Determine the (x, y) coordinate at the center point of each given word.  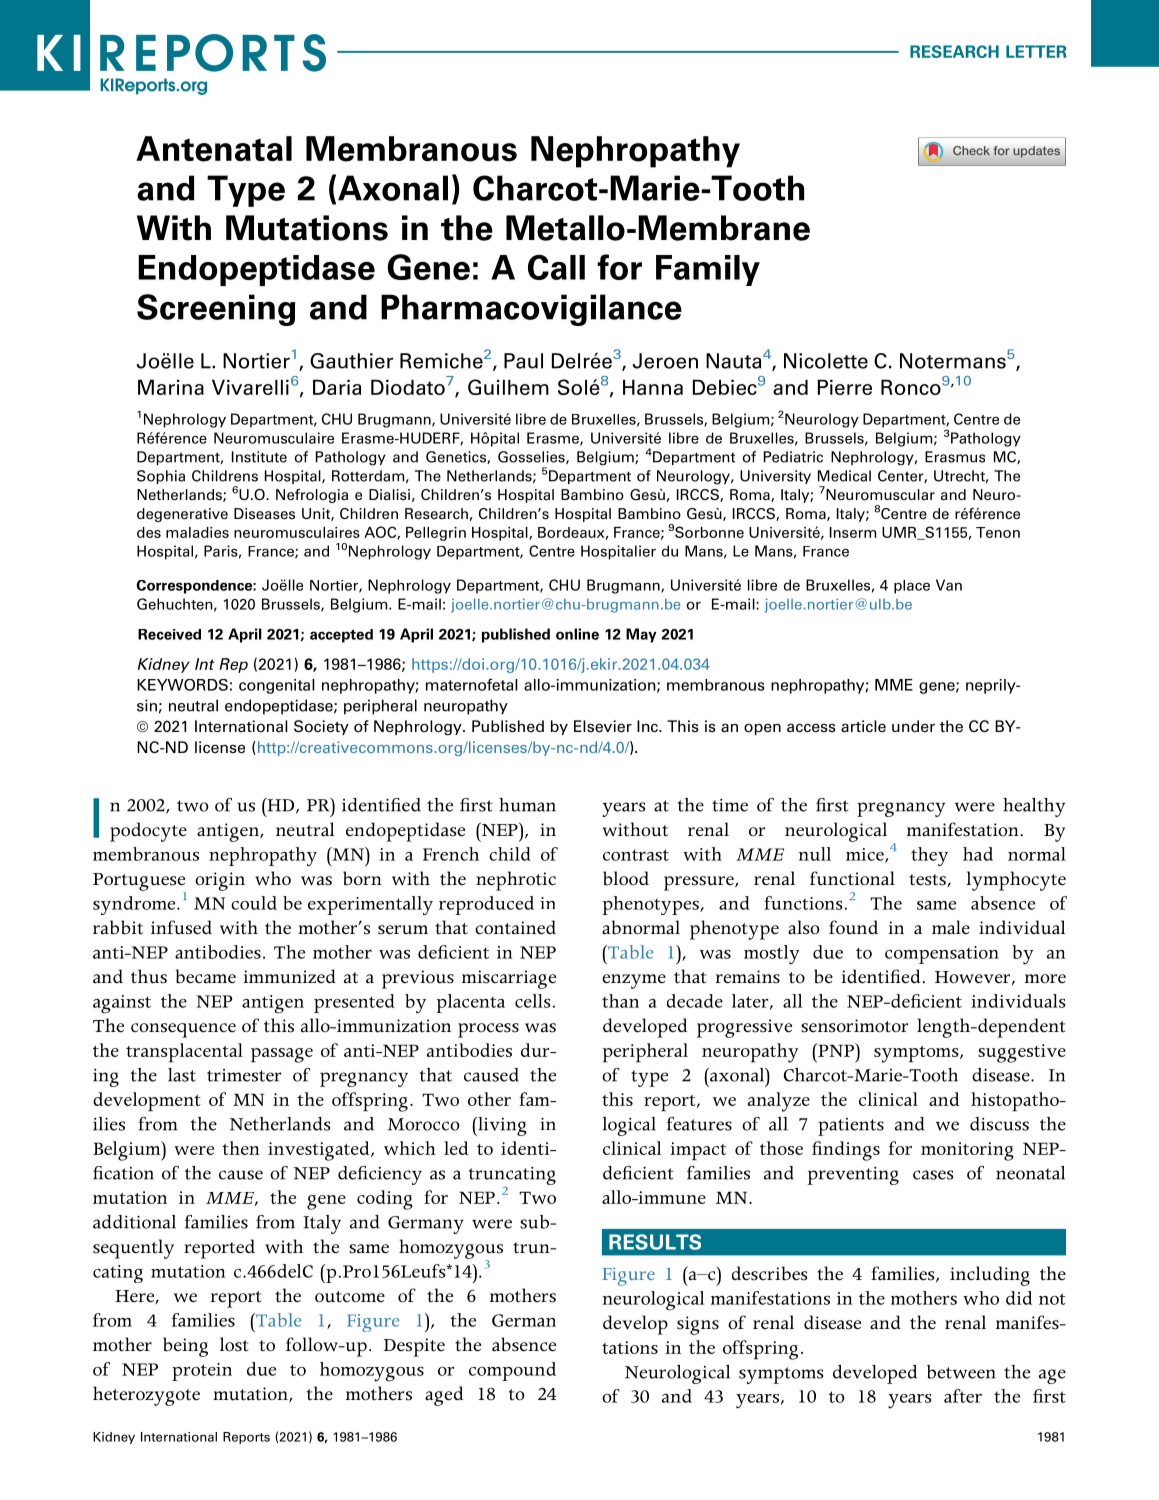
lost (234, 1344)
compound (512, 1371)
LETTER (1036, 51)
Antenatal (214, 149)
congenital (277, 686)
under (913, 726)
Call (556, 267)
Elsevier (603, 726)
